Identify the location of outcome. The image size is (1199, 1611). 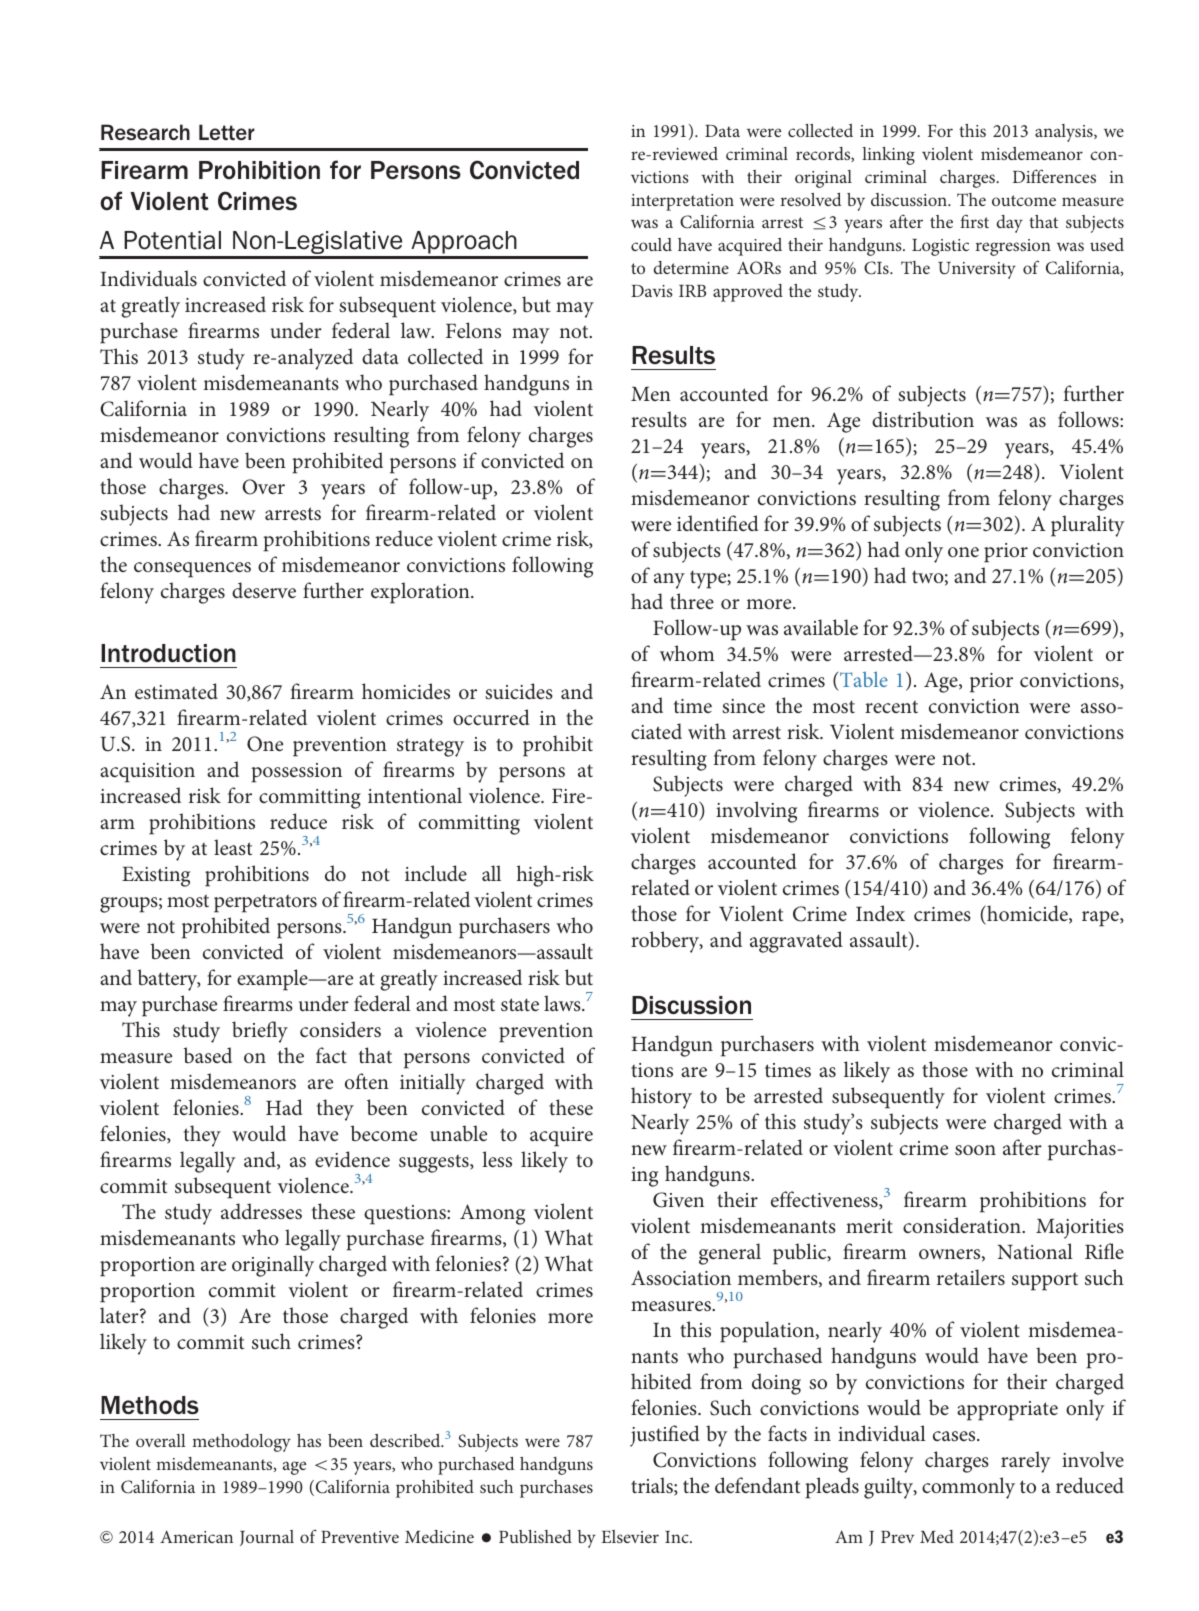
(1024, 200).
